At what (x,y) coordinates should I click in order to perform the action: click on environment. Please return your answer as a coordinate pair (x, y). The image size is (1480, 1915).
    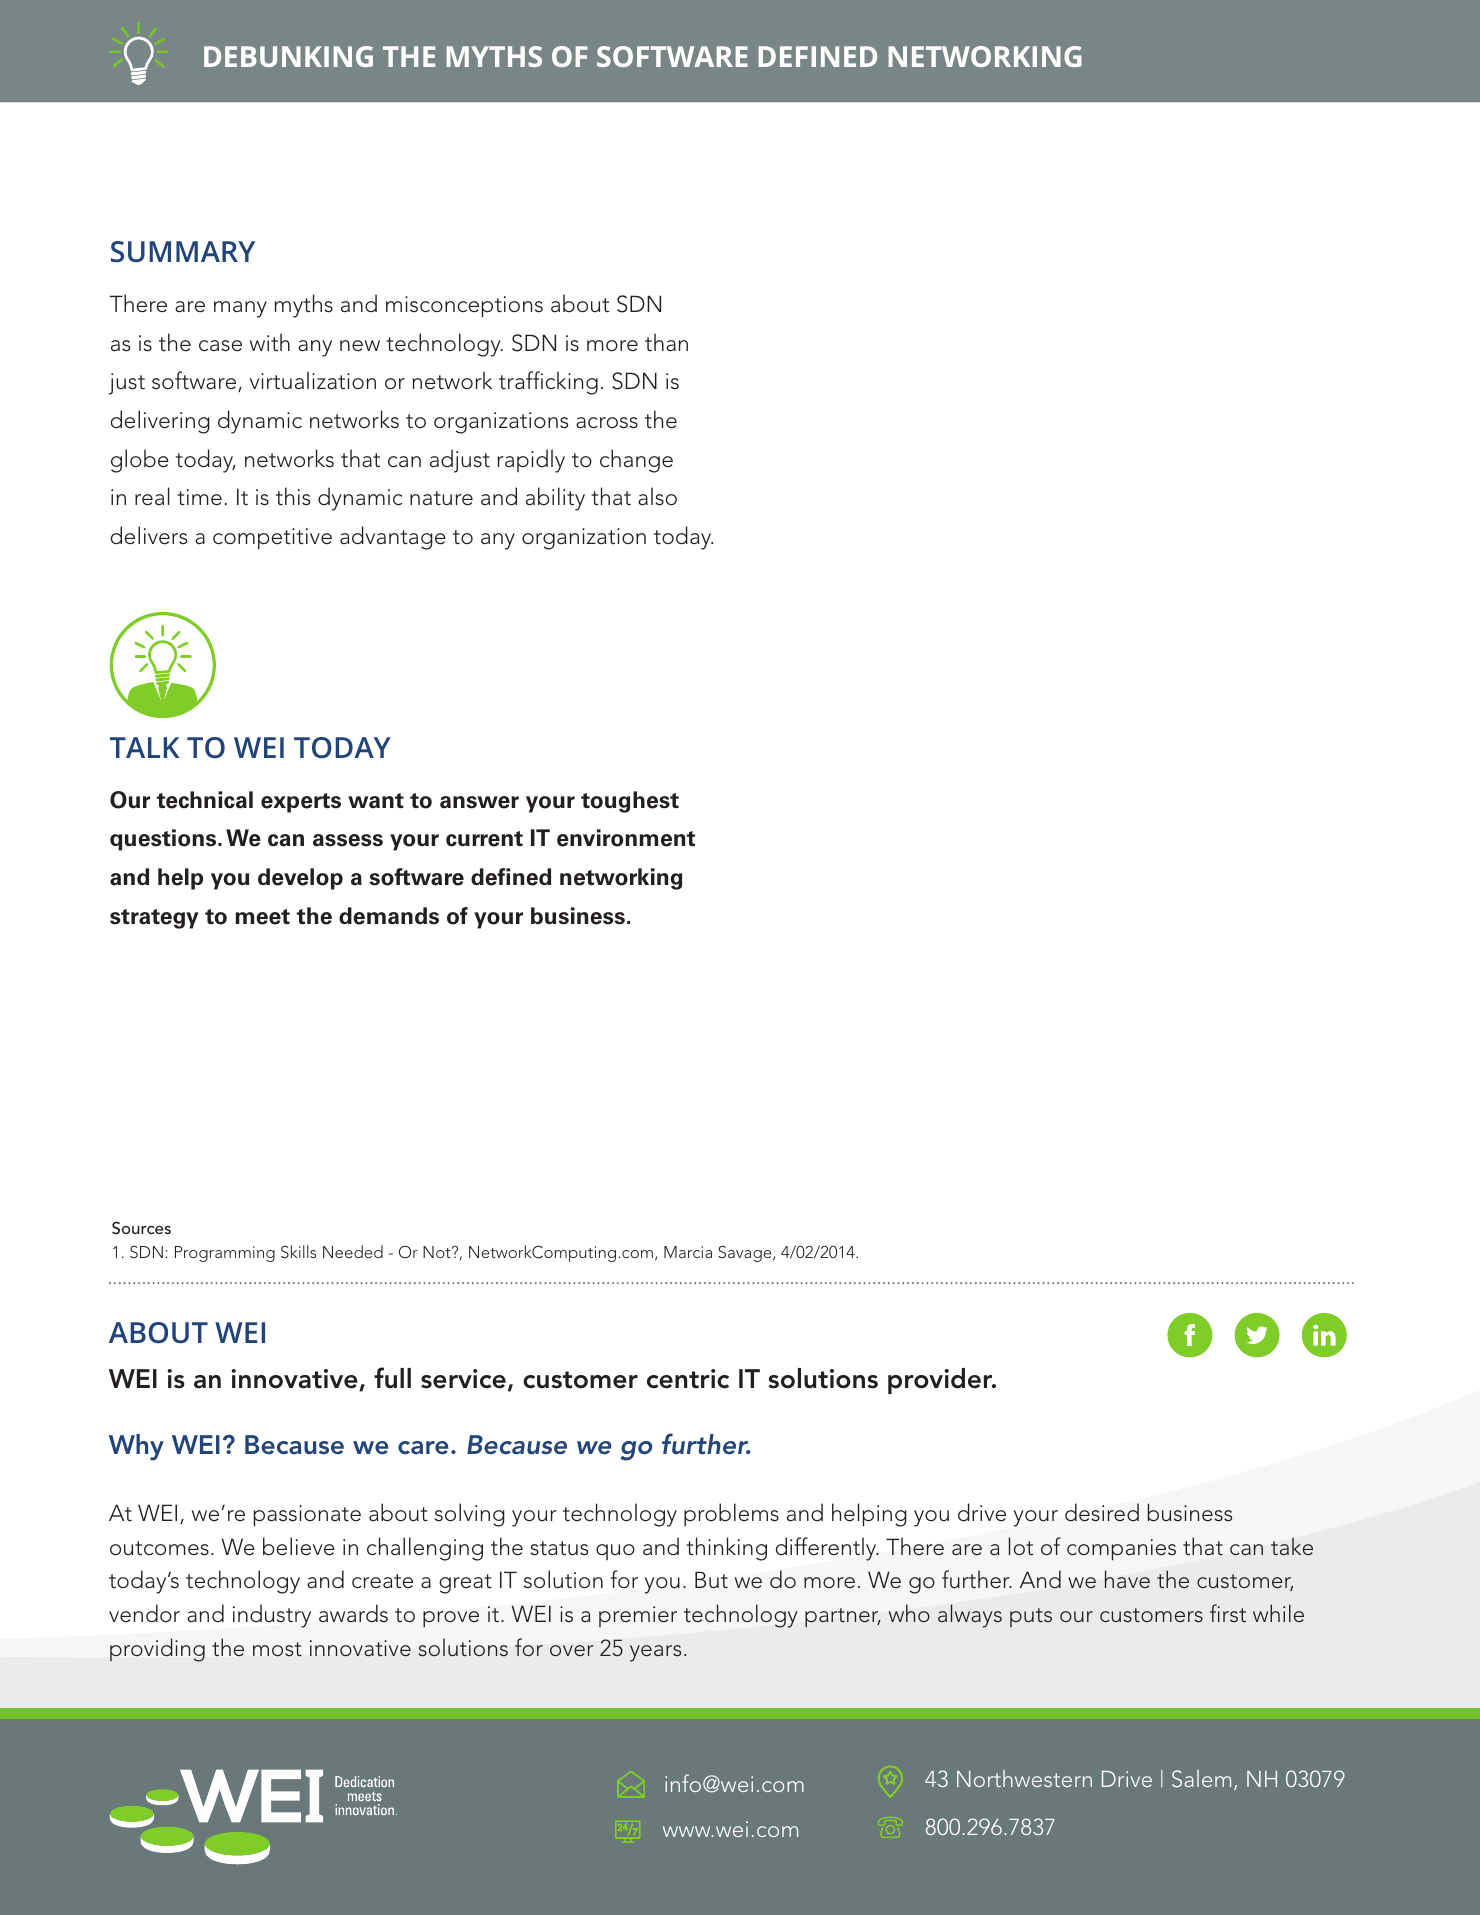
    Looking at the image, I should click on (626, 838).
